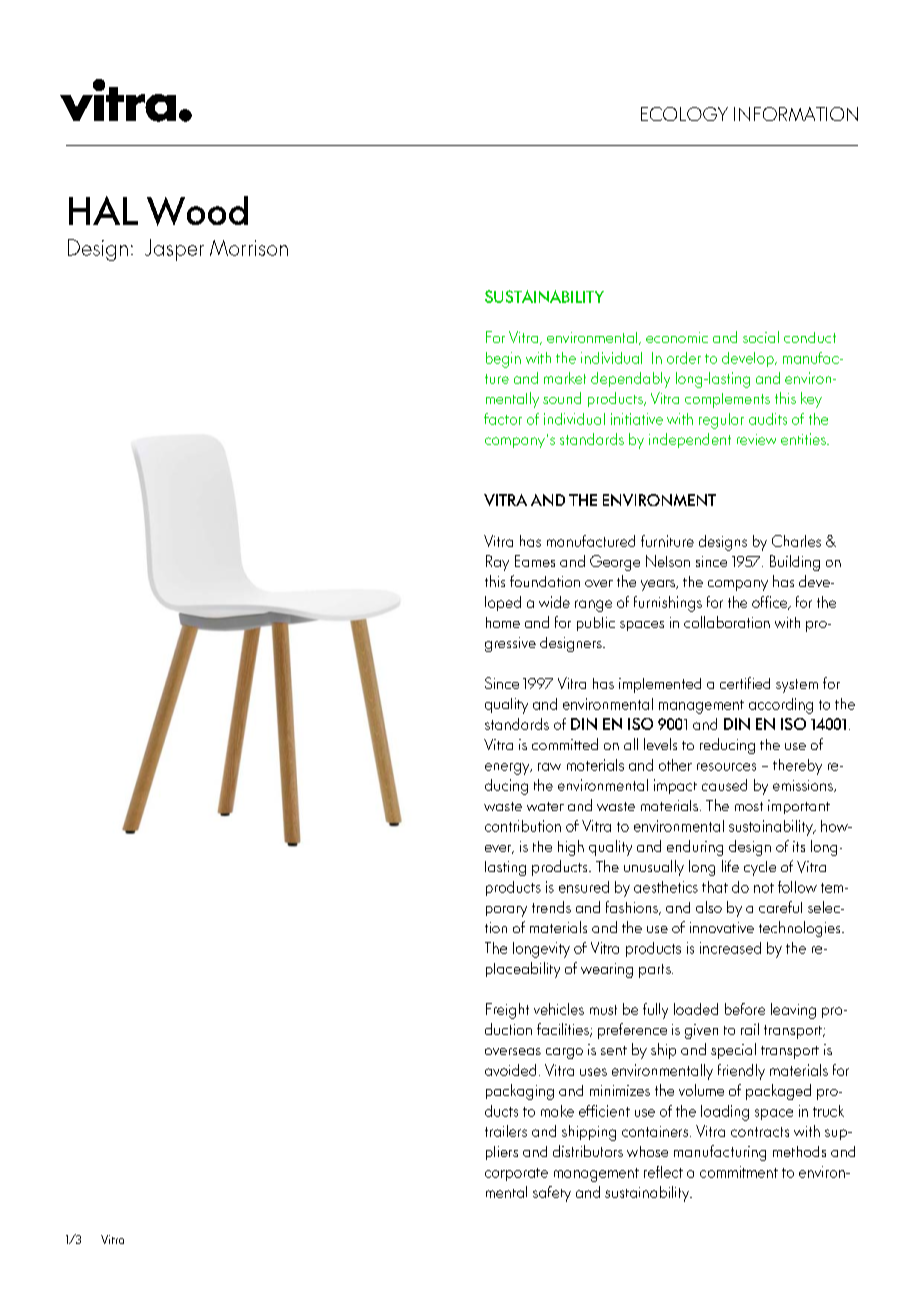 The height and width of the page is (1308, 924). What do you see at coordinates (749, 806) in the page?
I see `most` at bounding box center [749, 806].
